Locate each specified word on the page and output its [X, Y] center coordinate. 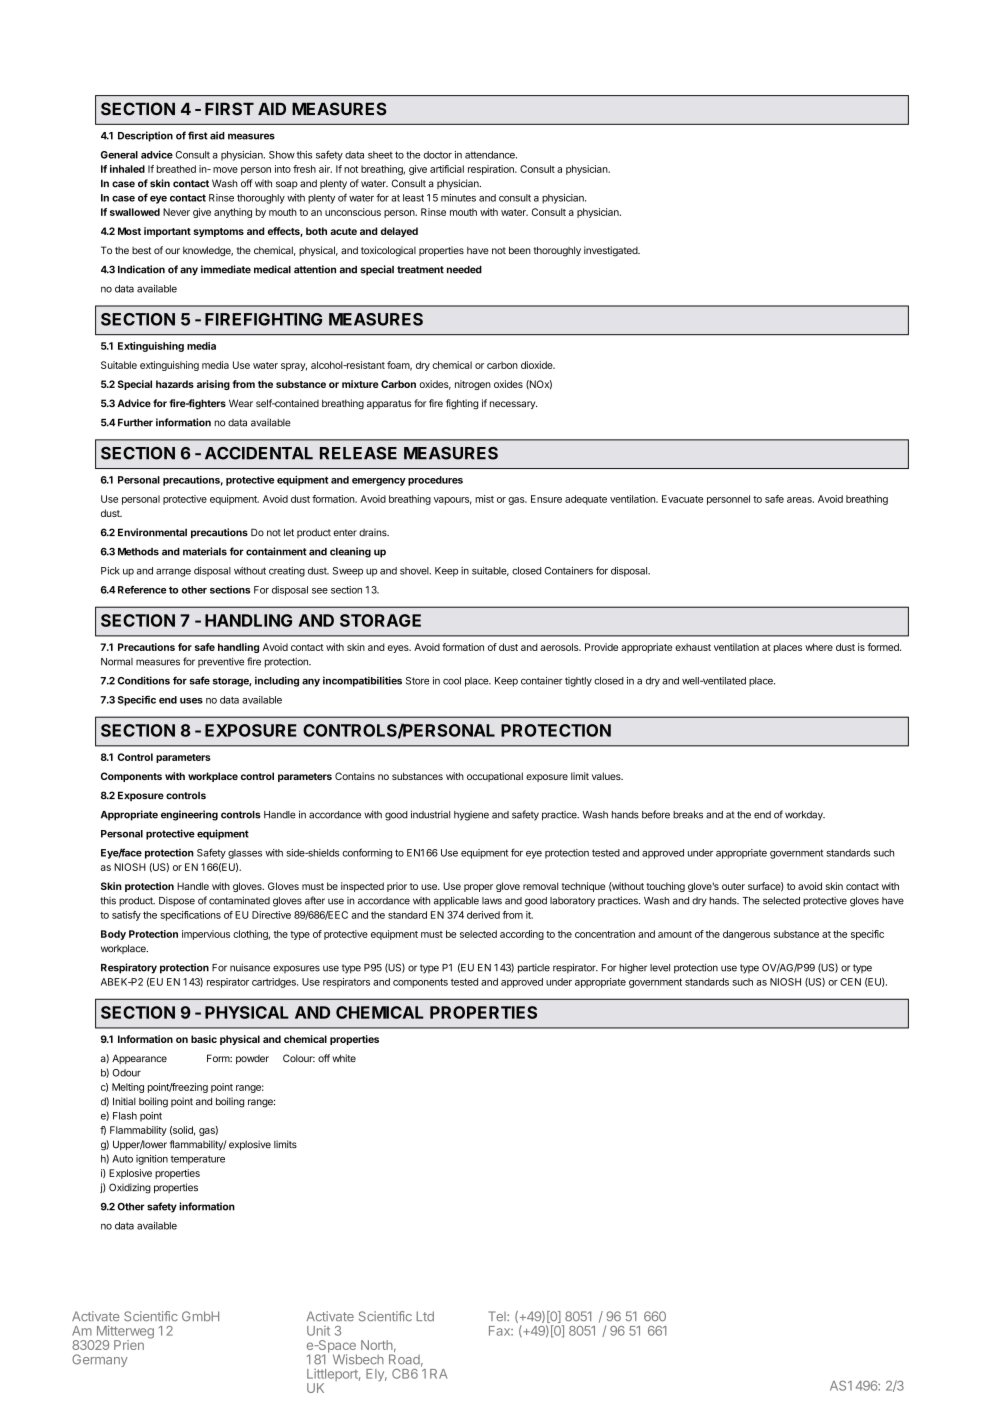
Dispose [177, 902]
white [344, 1058]
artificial [447, 169]
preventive [221, 662]
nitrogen [473, 385]
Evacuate [682, 499]
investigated [611, 251]
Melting [128, 1088]
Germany [100, 1360]
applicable [456, 901]
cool [452, 681]
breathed [176, 169]
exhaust [693, 647]
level [660, 968]
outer [733, 886]
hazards [175, 384]
